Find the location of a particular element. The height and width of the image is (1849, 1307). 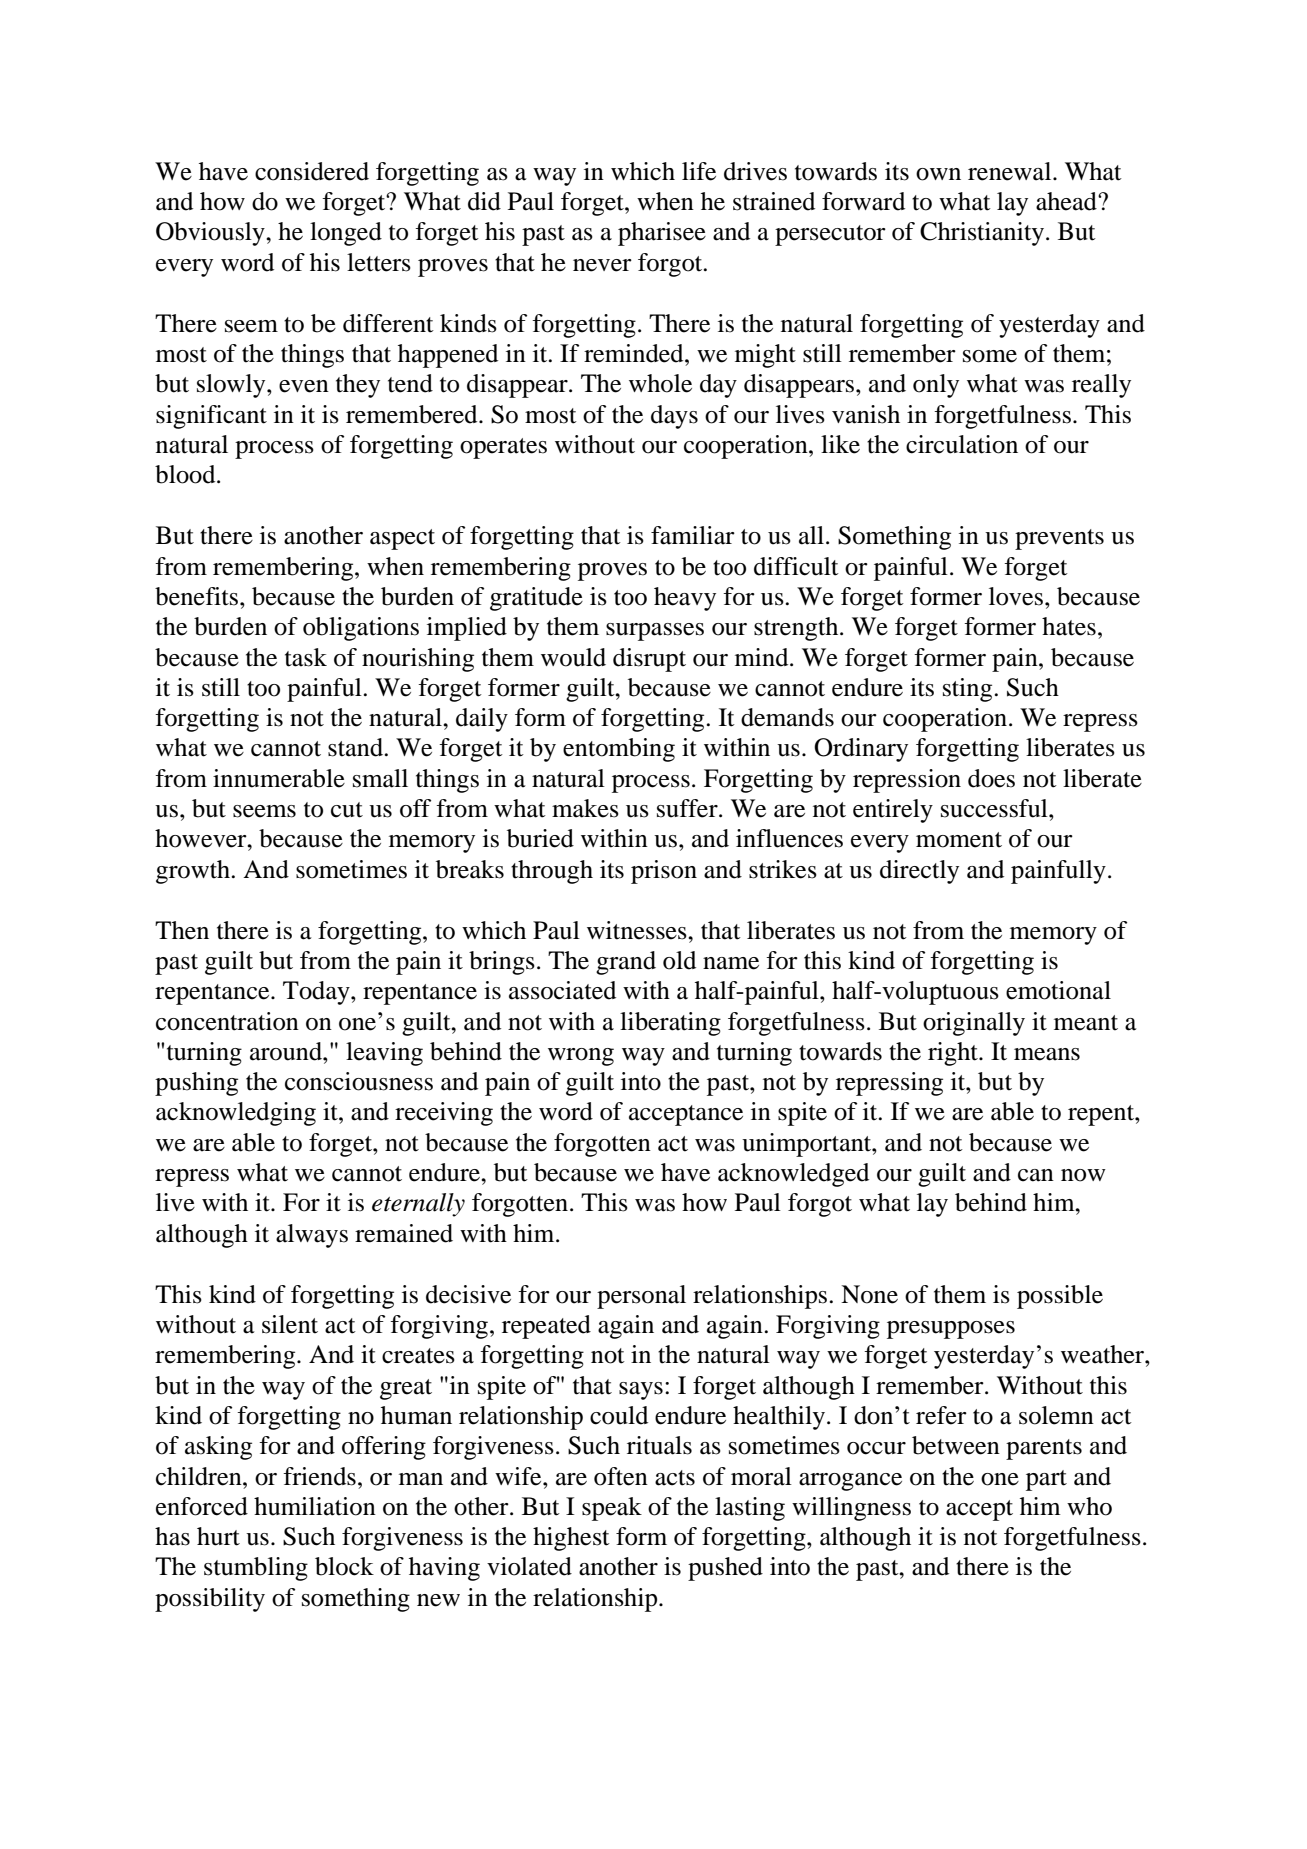

speak is located at coordinates (612, 1509).
